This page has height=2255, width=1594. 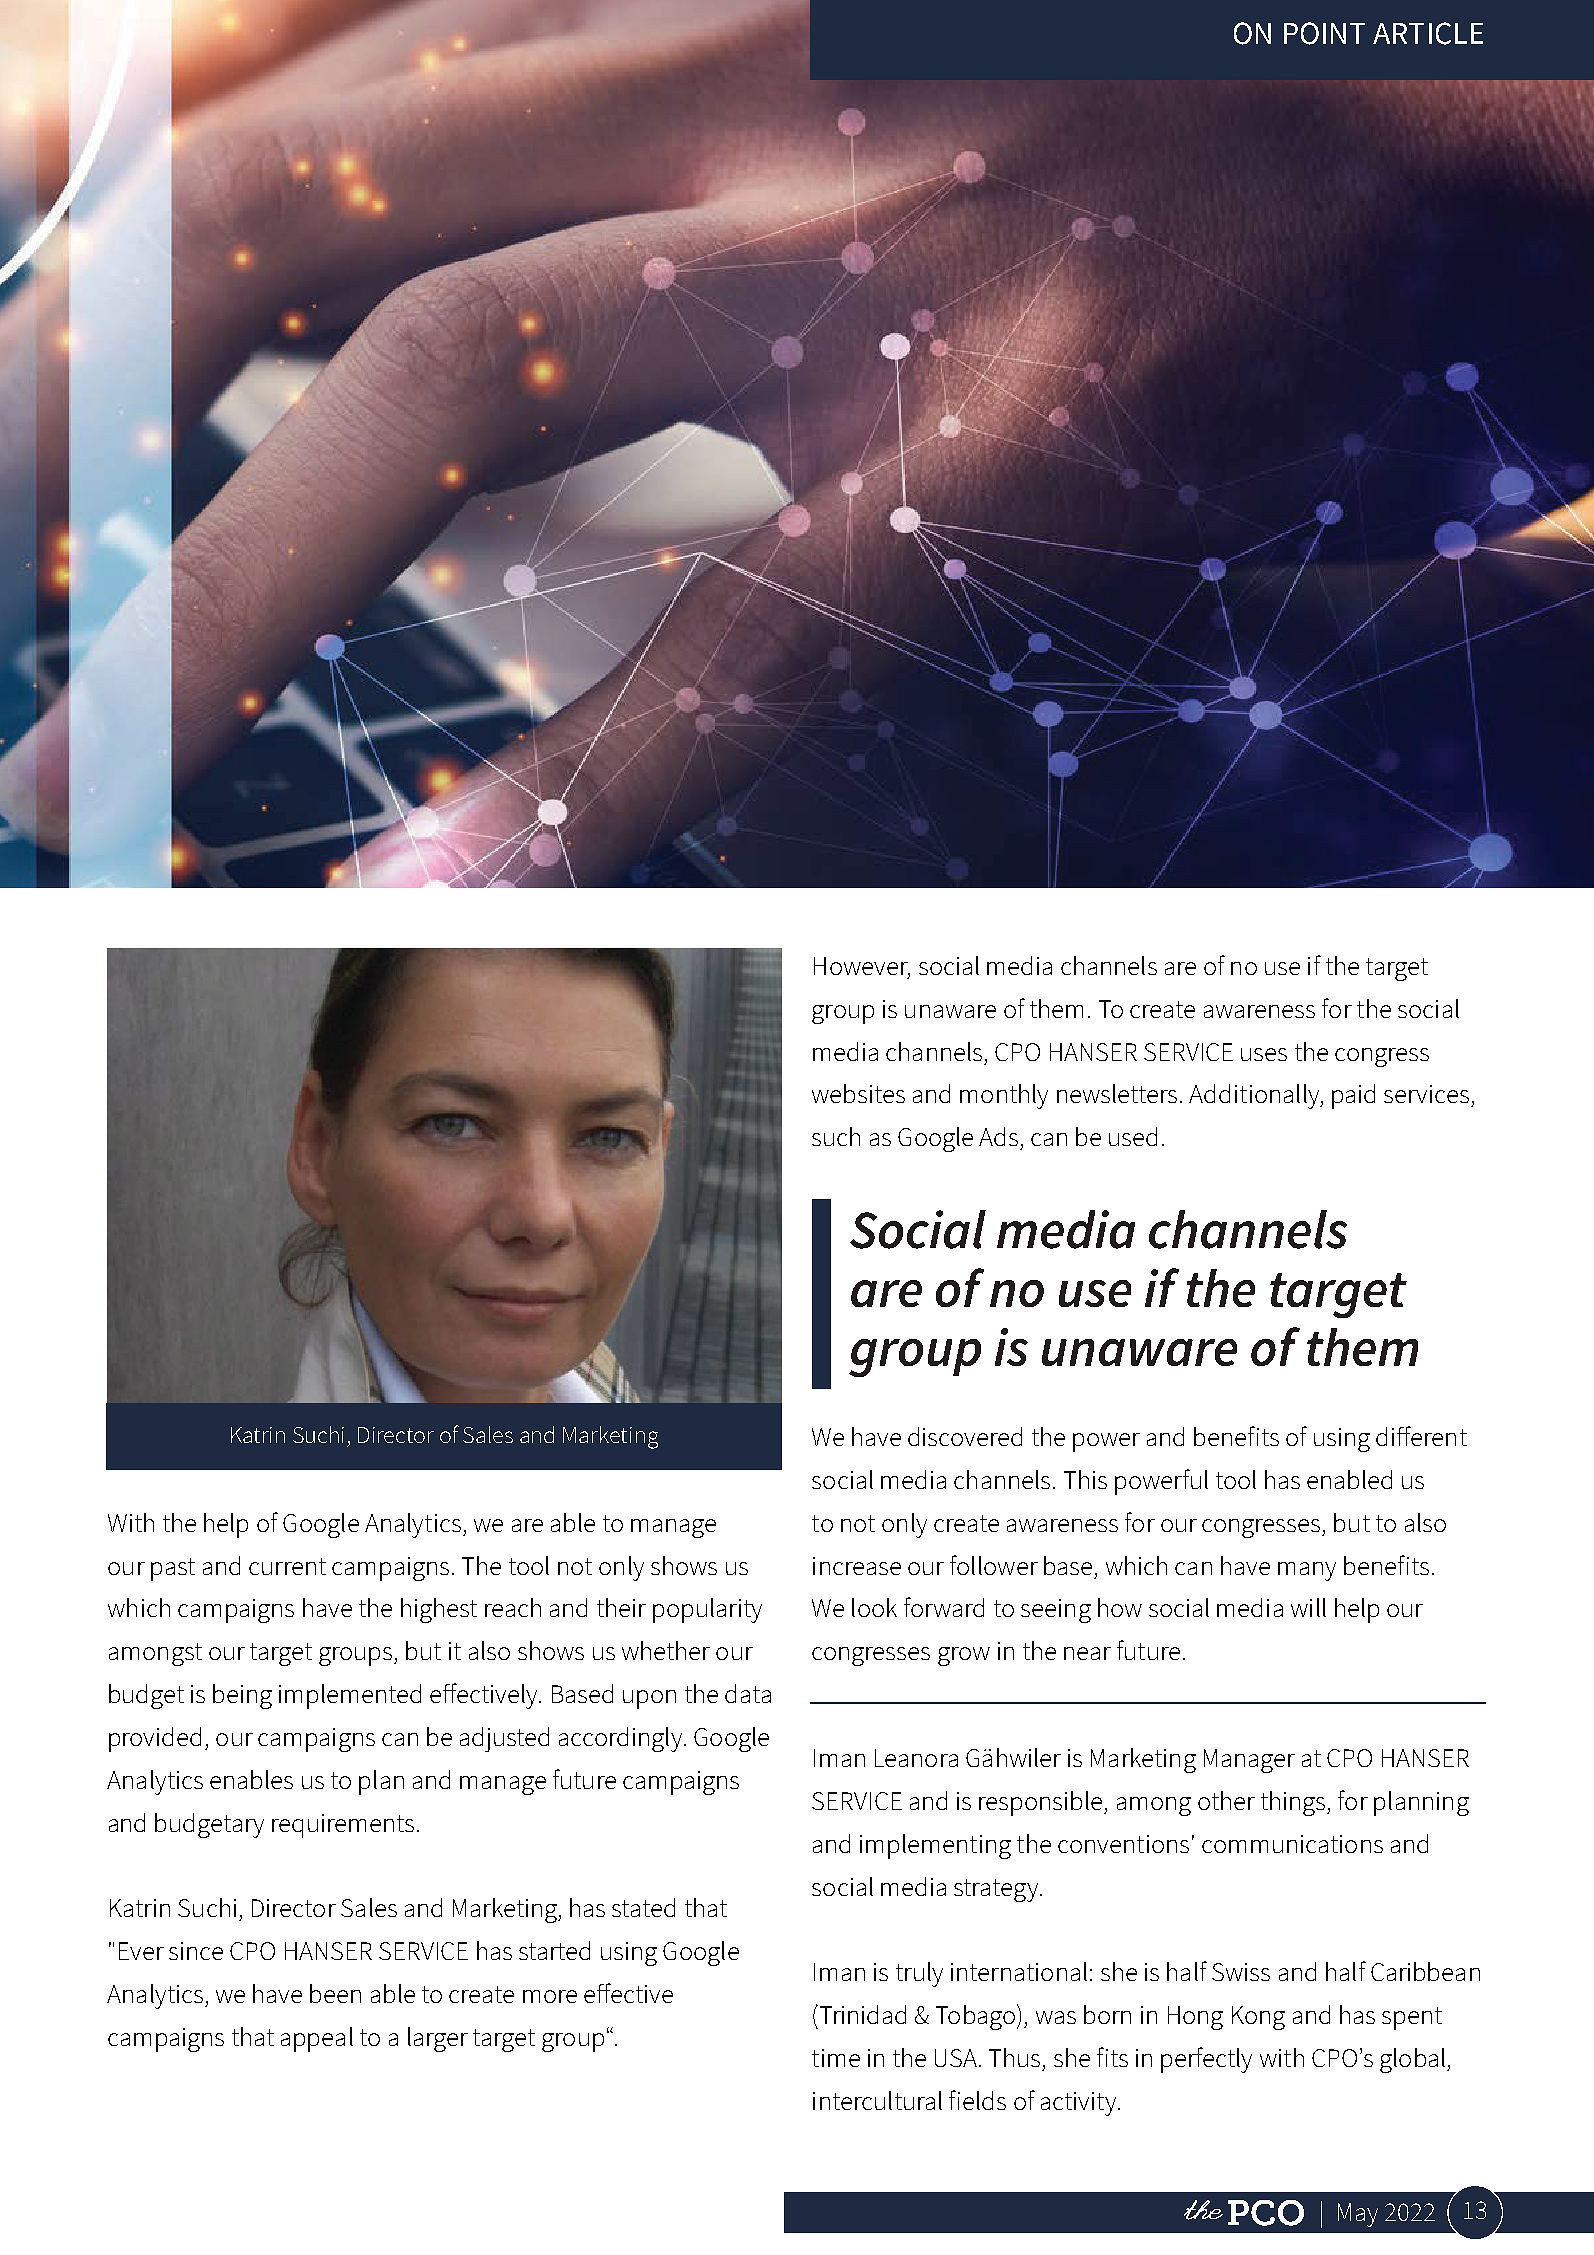 I want to click on monthly, so click(x=1004, y=1096).
